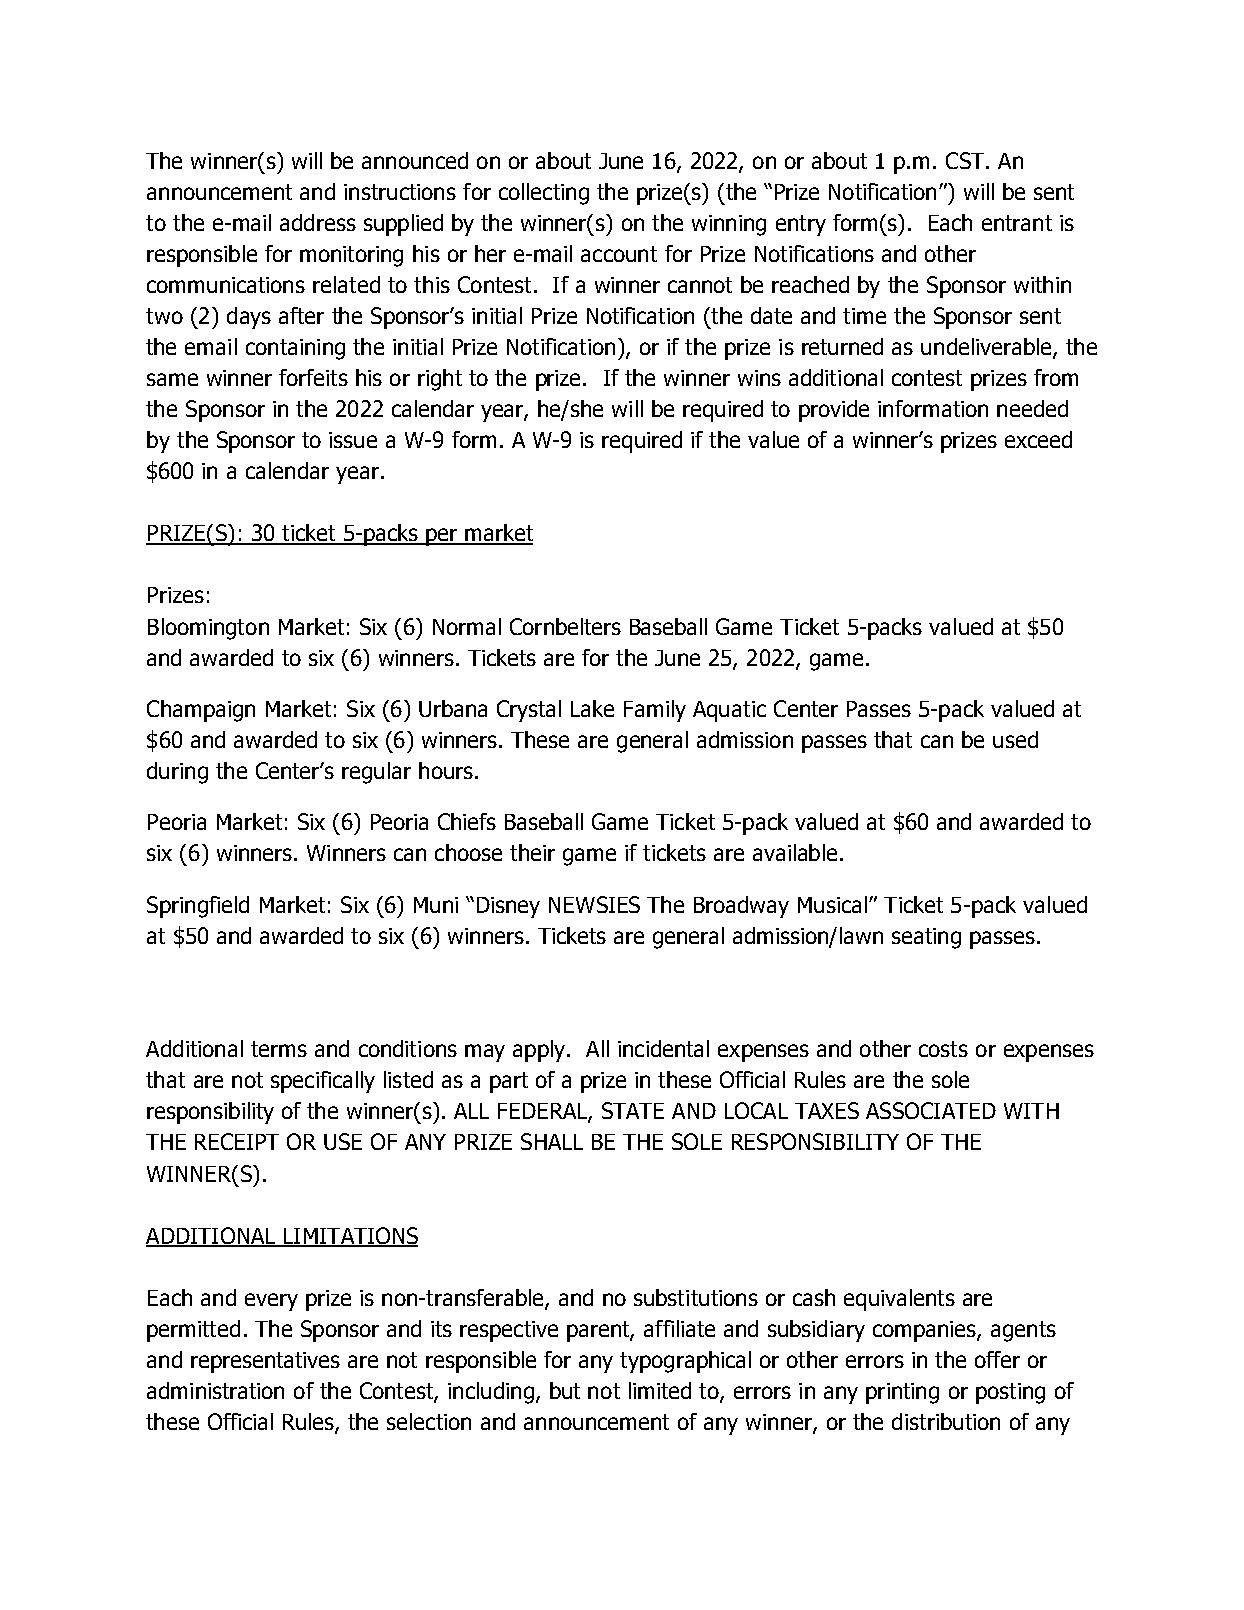 The image size is (1244, 1610). I want to click on specifically, so click(323, 1082).
